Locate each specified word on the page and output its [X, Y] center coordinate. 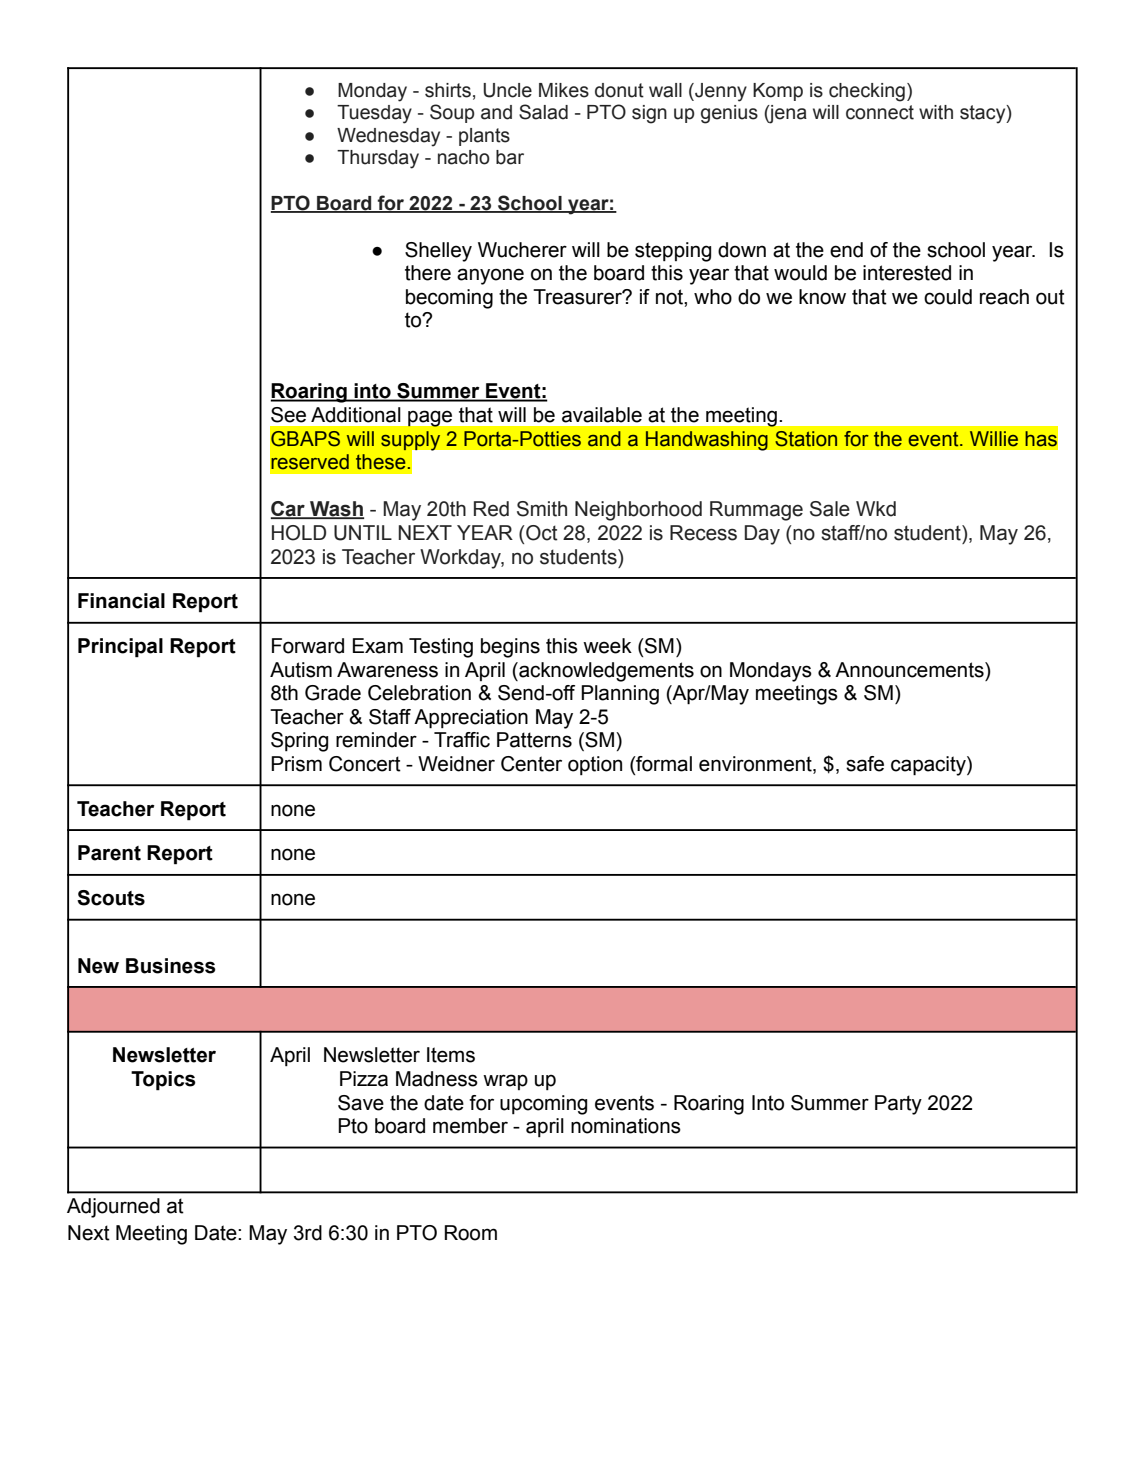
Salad [543, 112]
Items [451, 1055]
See [288, 415]
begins [510, 648]
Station [806, 439]
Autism [301, 670]
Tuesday [374, 114]
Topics [163, 1081]
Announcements [910, 670]
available [602, 415]
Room [471, 1233]
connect [880, 112]
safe [865, 764]
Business [171, 966]
